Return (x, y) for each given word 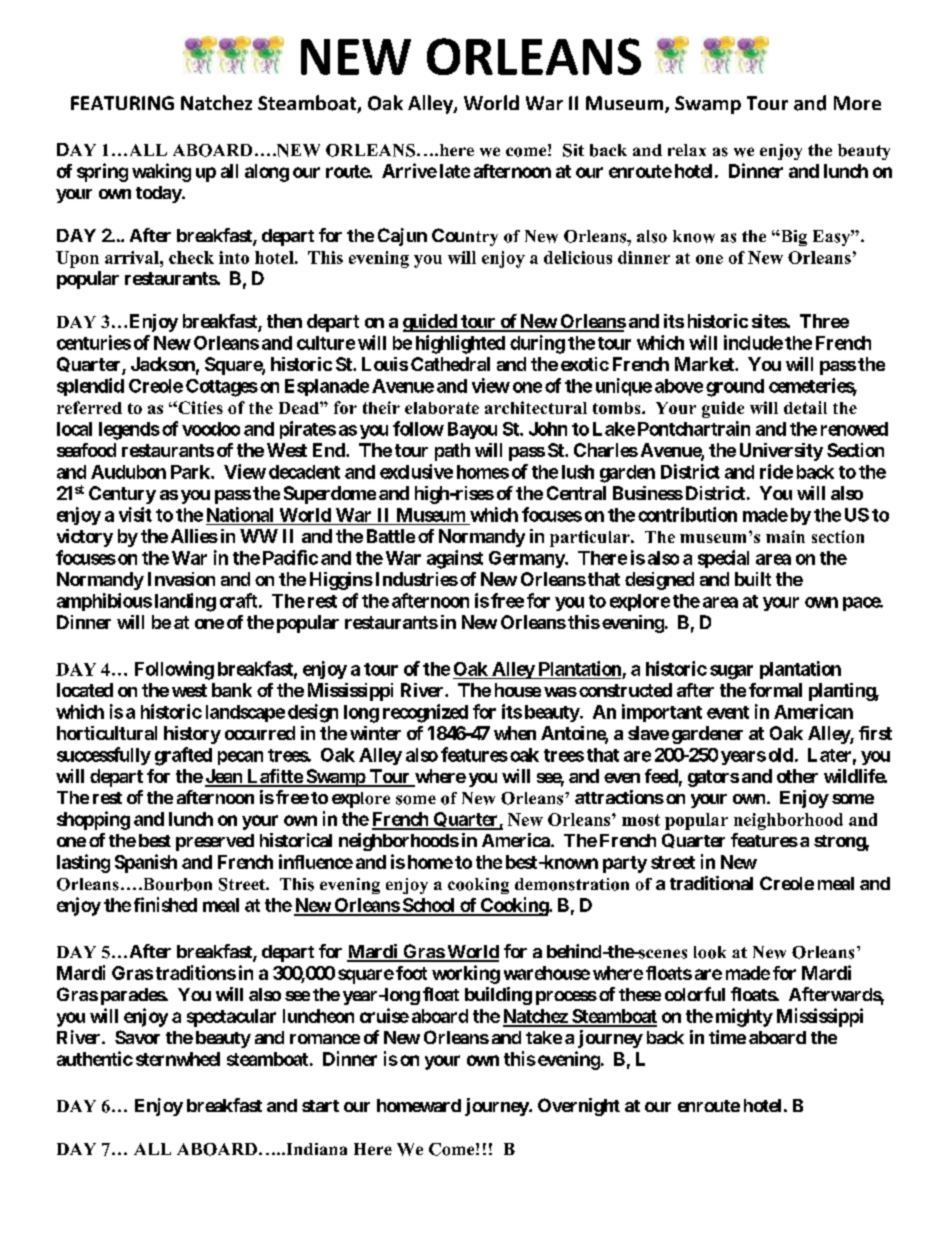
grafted (183, 756)
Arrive (409, 170)
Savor (137, 1037)
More (857, 103)
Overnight (579, 1107)
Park (191, 472)
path (452, 452)
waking (161, 172)
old (781, 755)
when (515, 733)
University (781, 452)
